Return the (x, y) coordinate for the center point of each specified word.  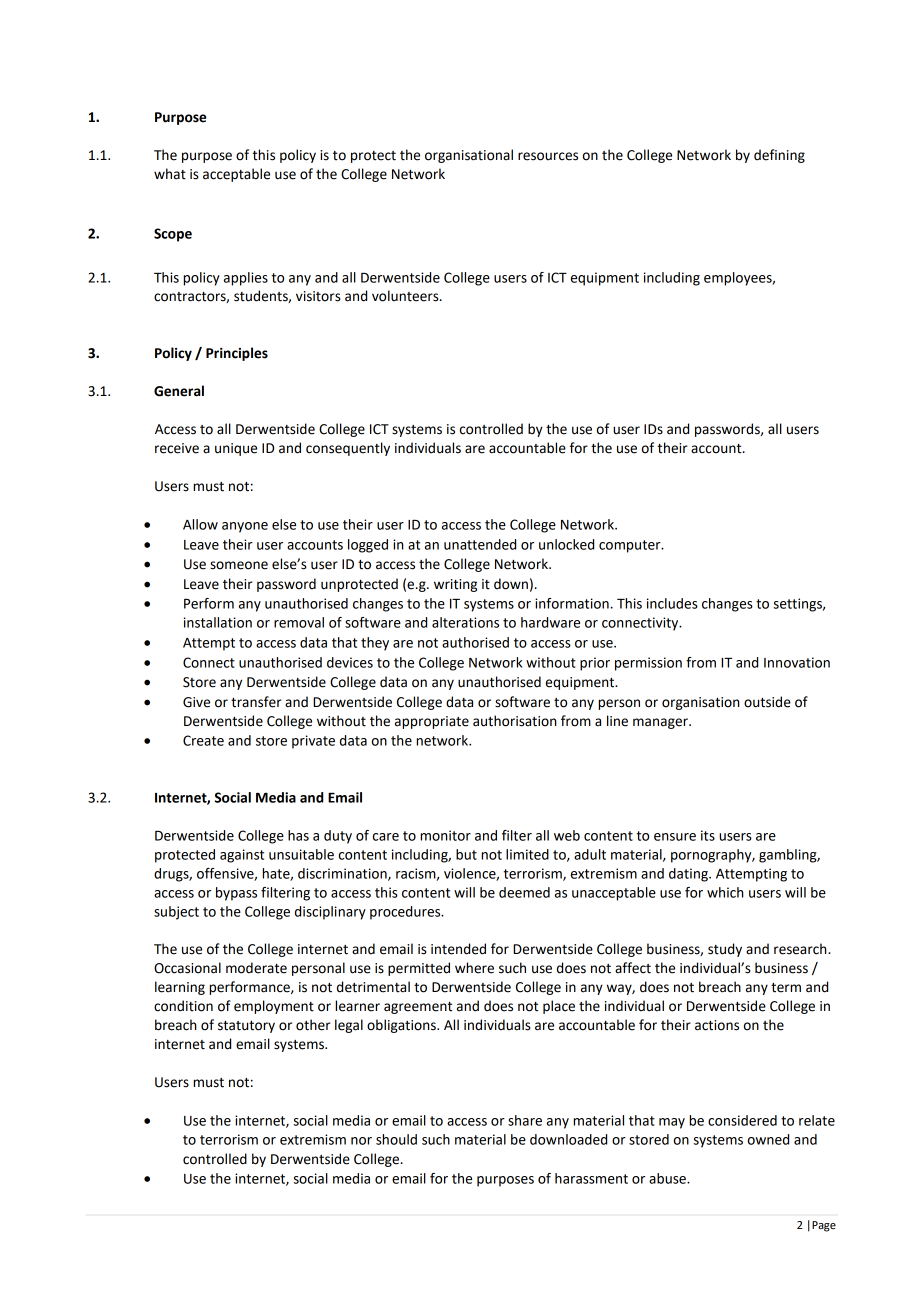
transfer (256, 702)
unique (236, 449)
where (474, 968)
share (525, 1120)
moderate (256, 968)
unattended (480, 544)
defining (779, 156)
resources (548, 156)
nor (361, 1141)
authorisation (514, 721)
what (170, 174)
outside (767, 702)
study (725, 950)
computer (631, 546)
